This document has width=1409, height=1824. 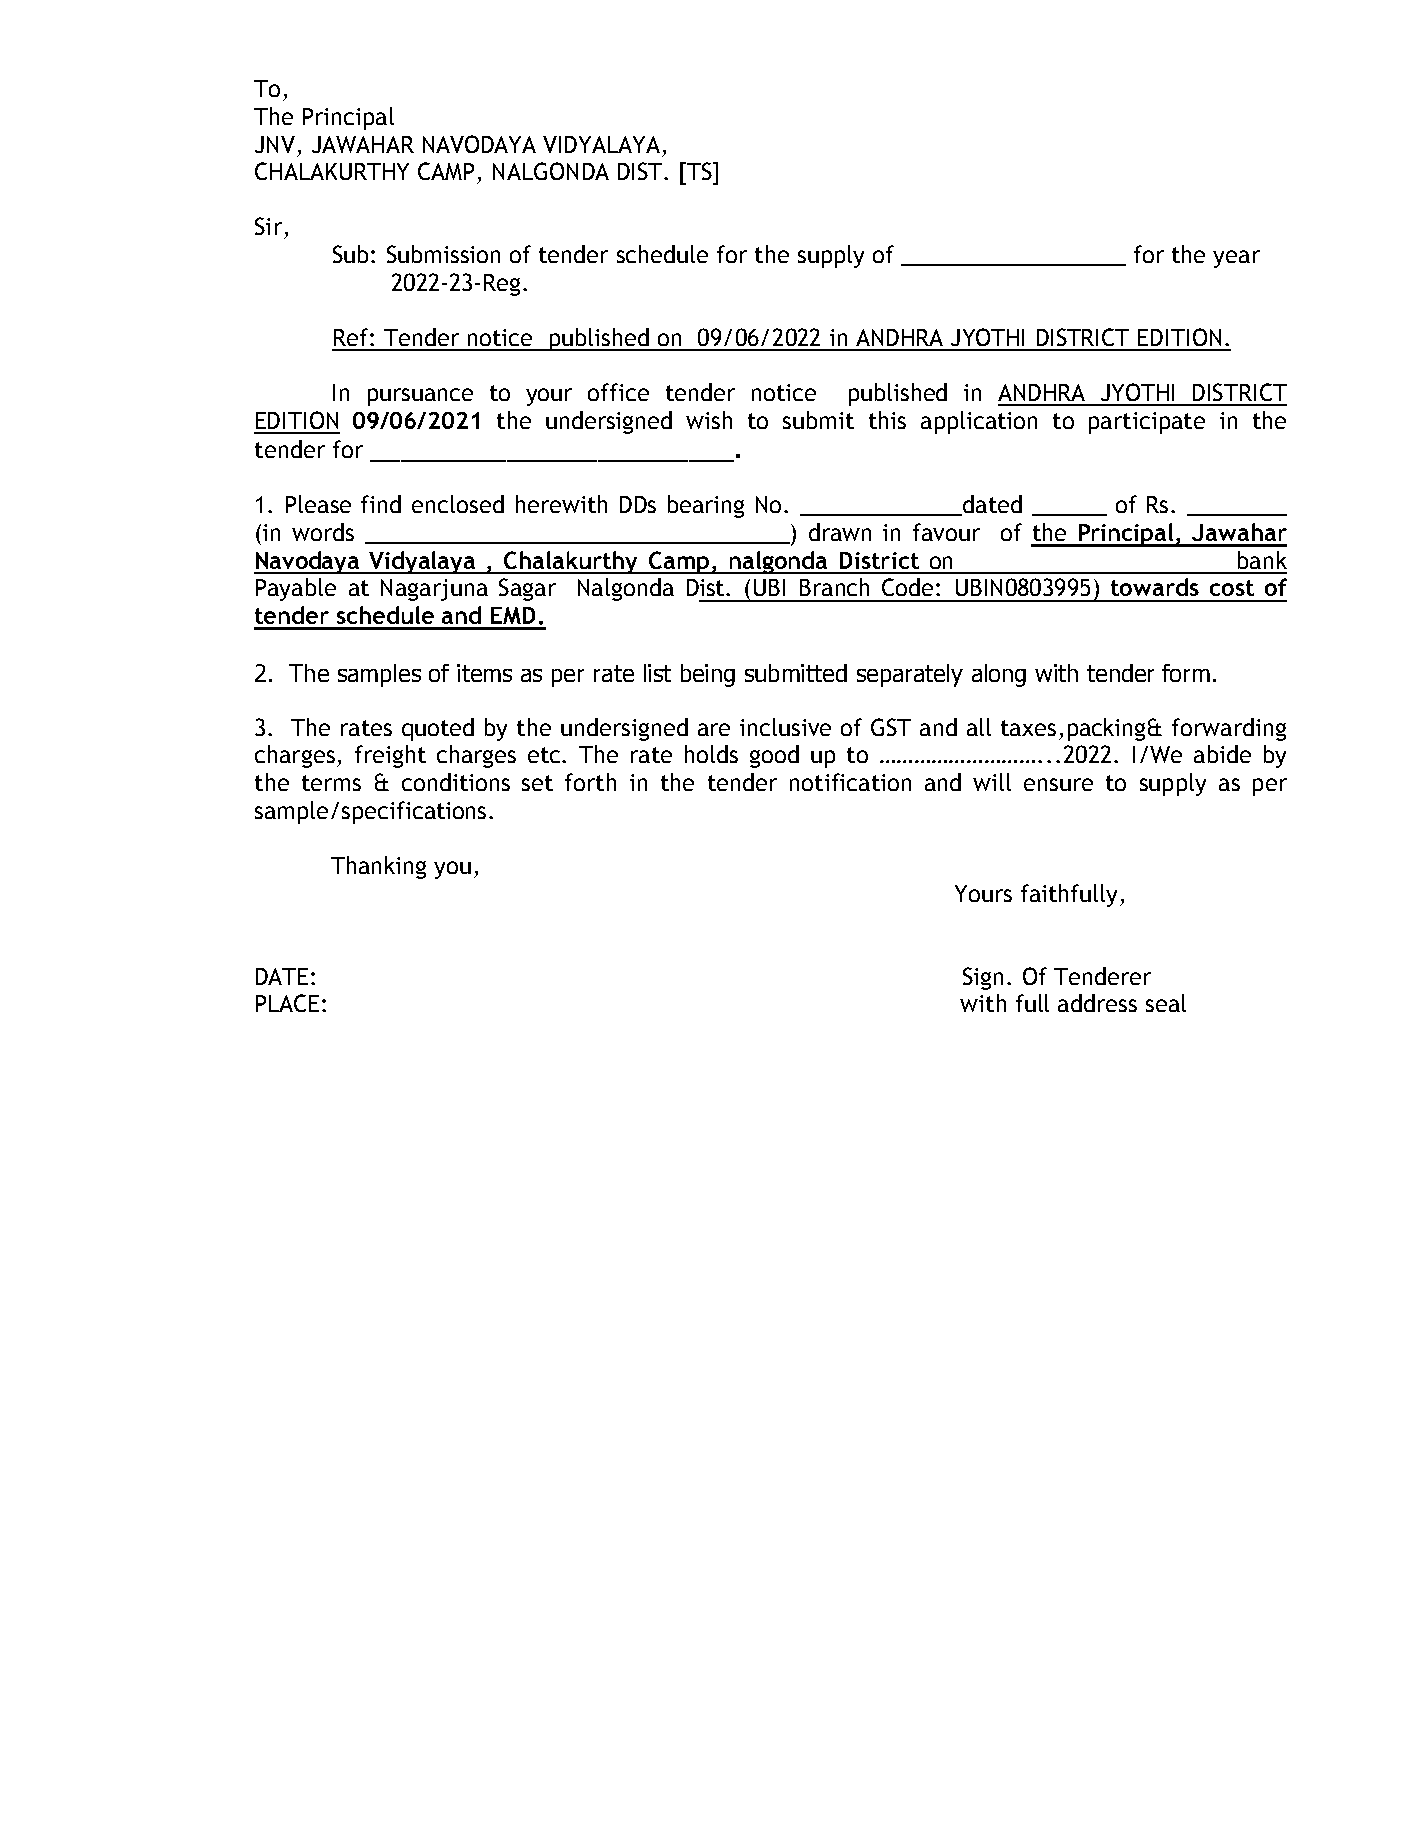 What do you see at coordinates (1058, 784) in the document?
I see `ensure` at bounding box center [1058, 784].
